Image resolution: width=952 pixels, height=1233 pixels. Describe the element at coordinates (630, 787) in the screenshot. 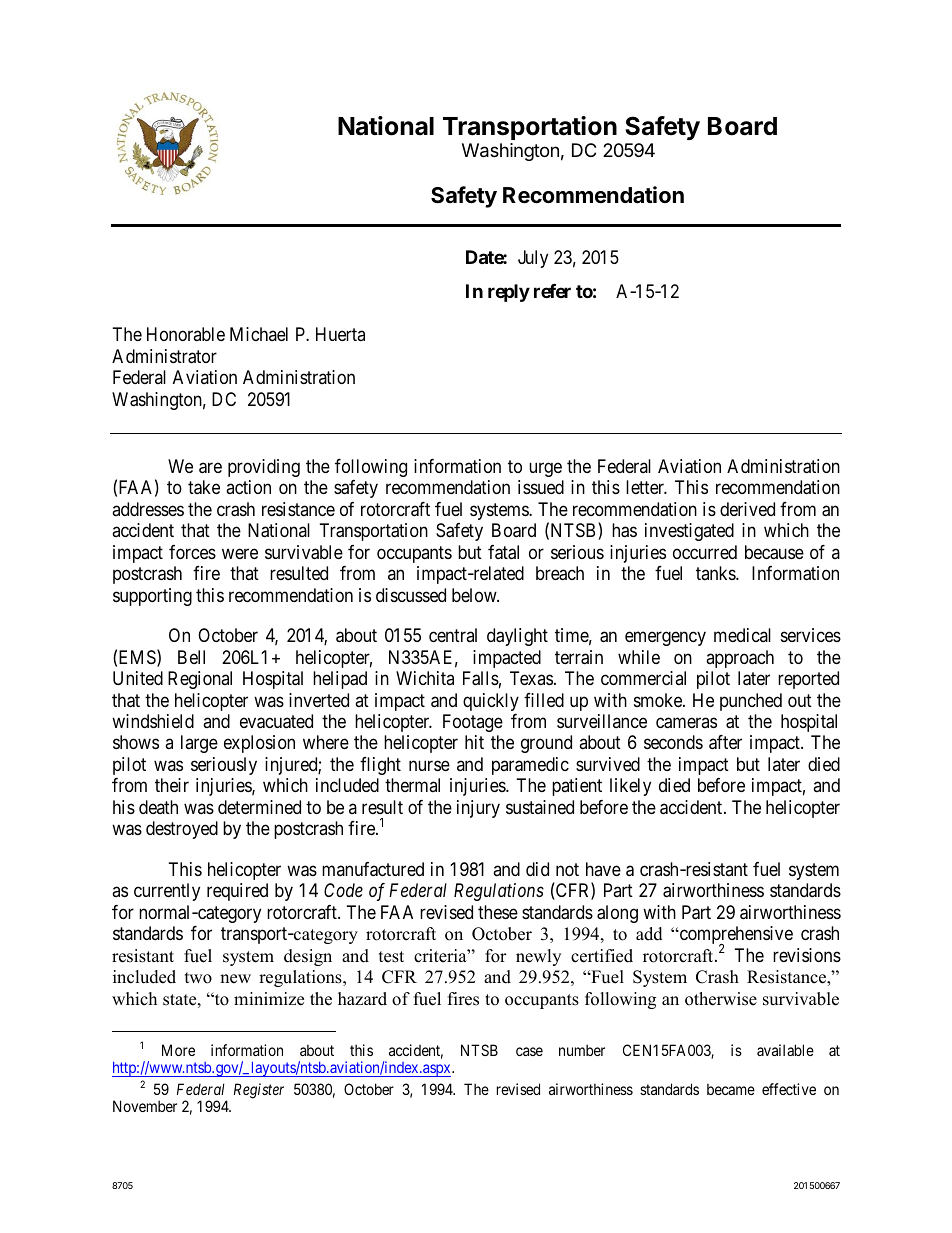

I see `likely` at that location.
